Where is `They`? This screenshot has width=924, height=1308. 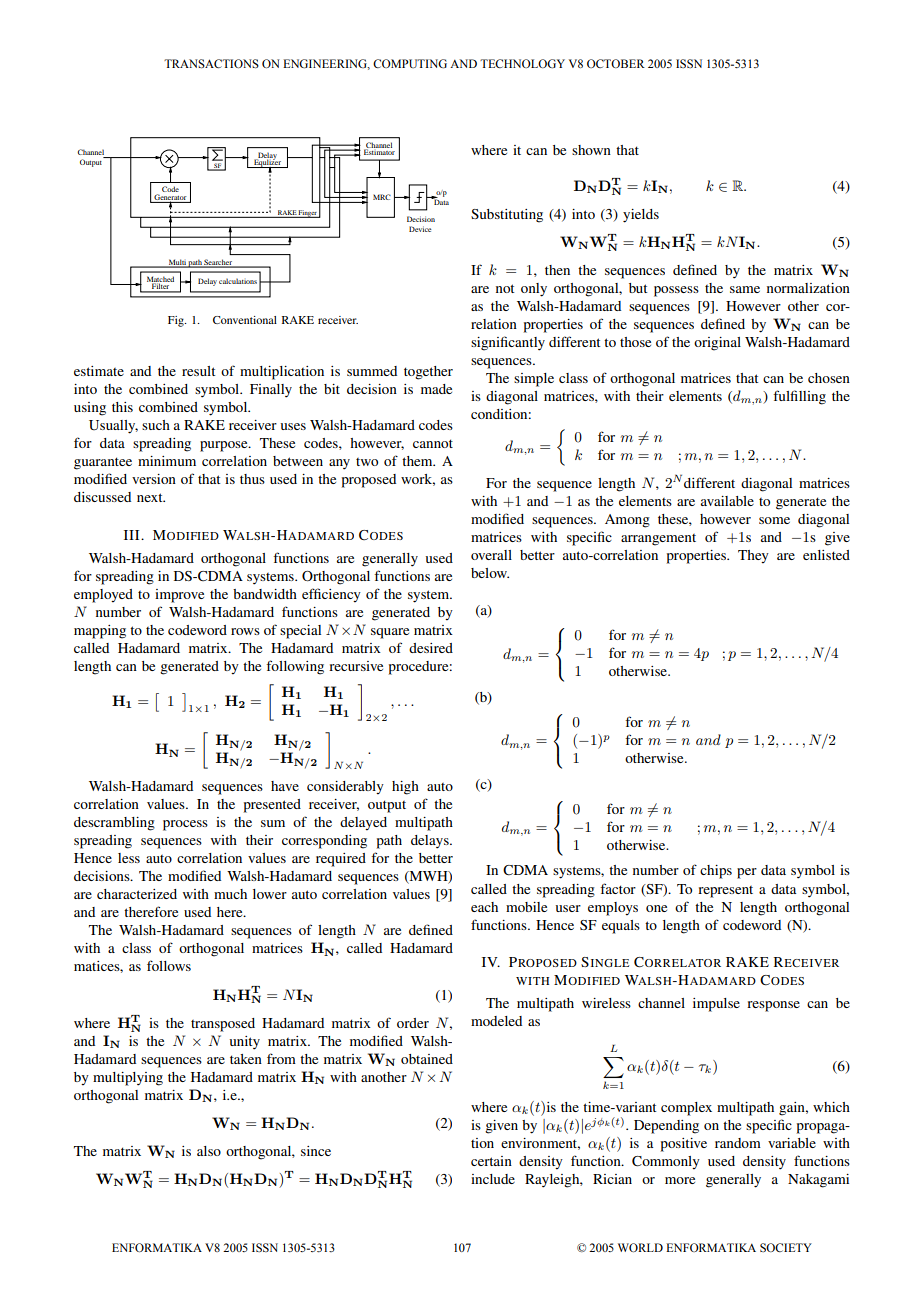
They is located at coordinates (753, 557).
